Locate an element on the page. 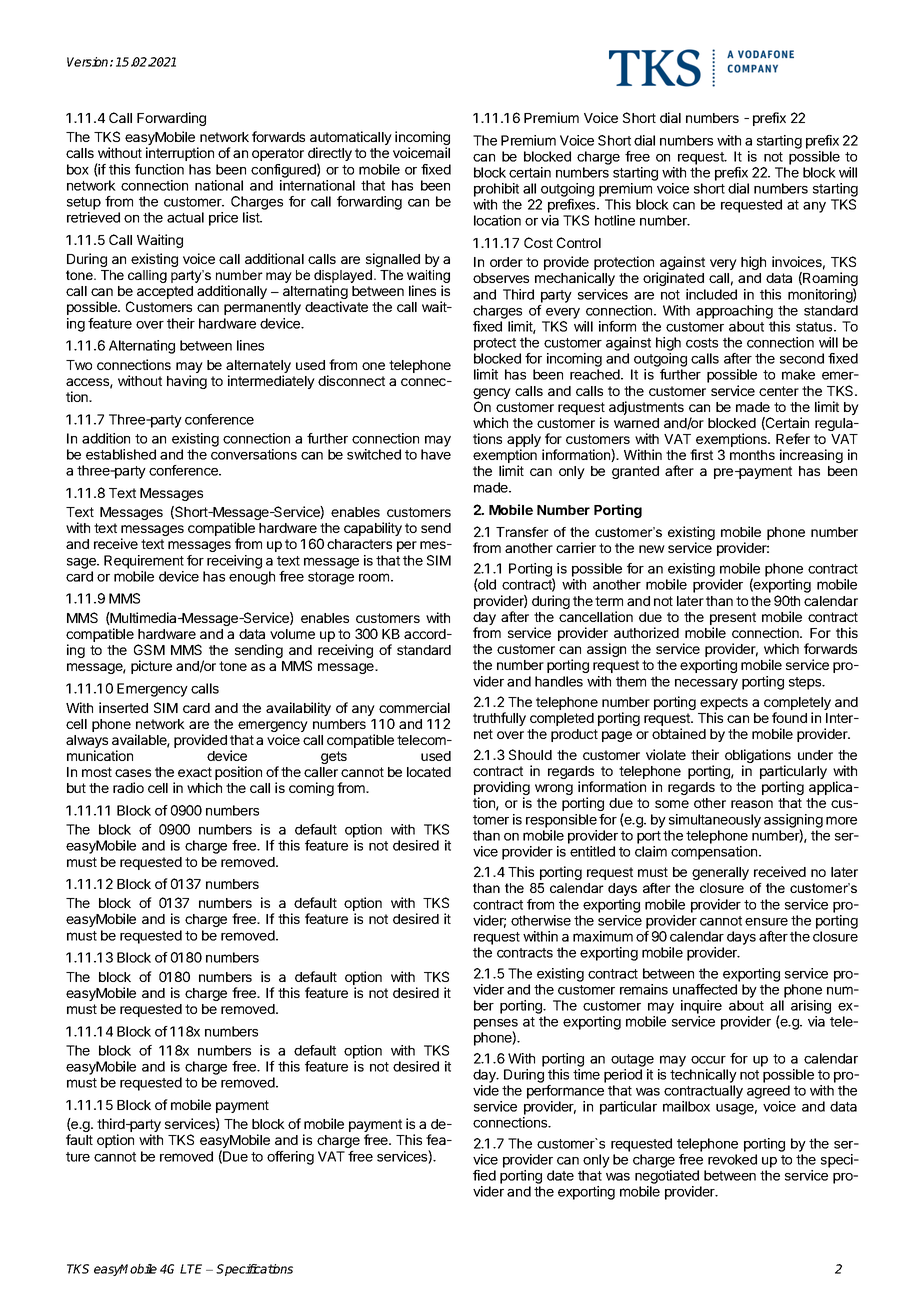 This page has width=924, height=1308. have is located at coordinates (436, 454).
